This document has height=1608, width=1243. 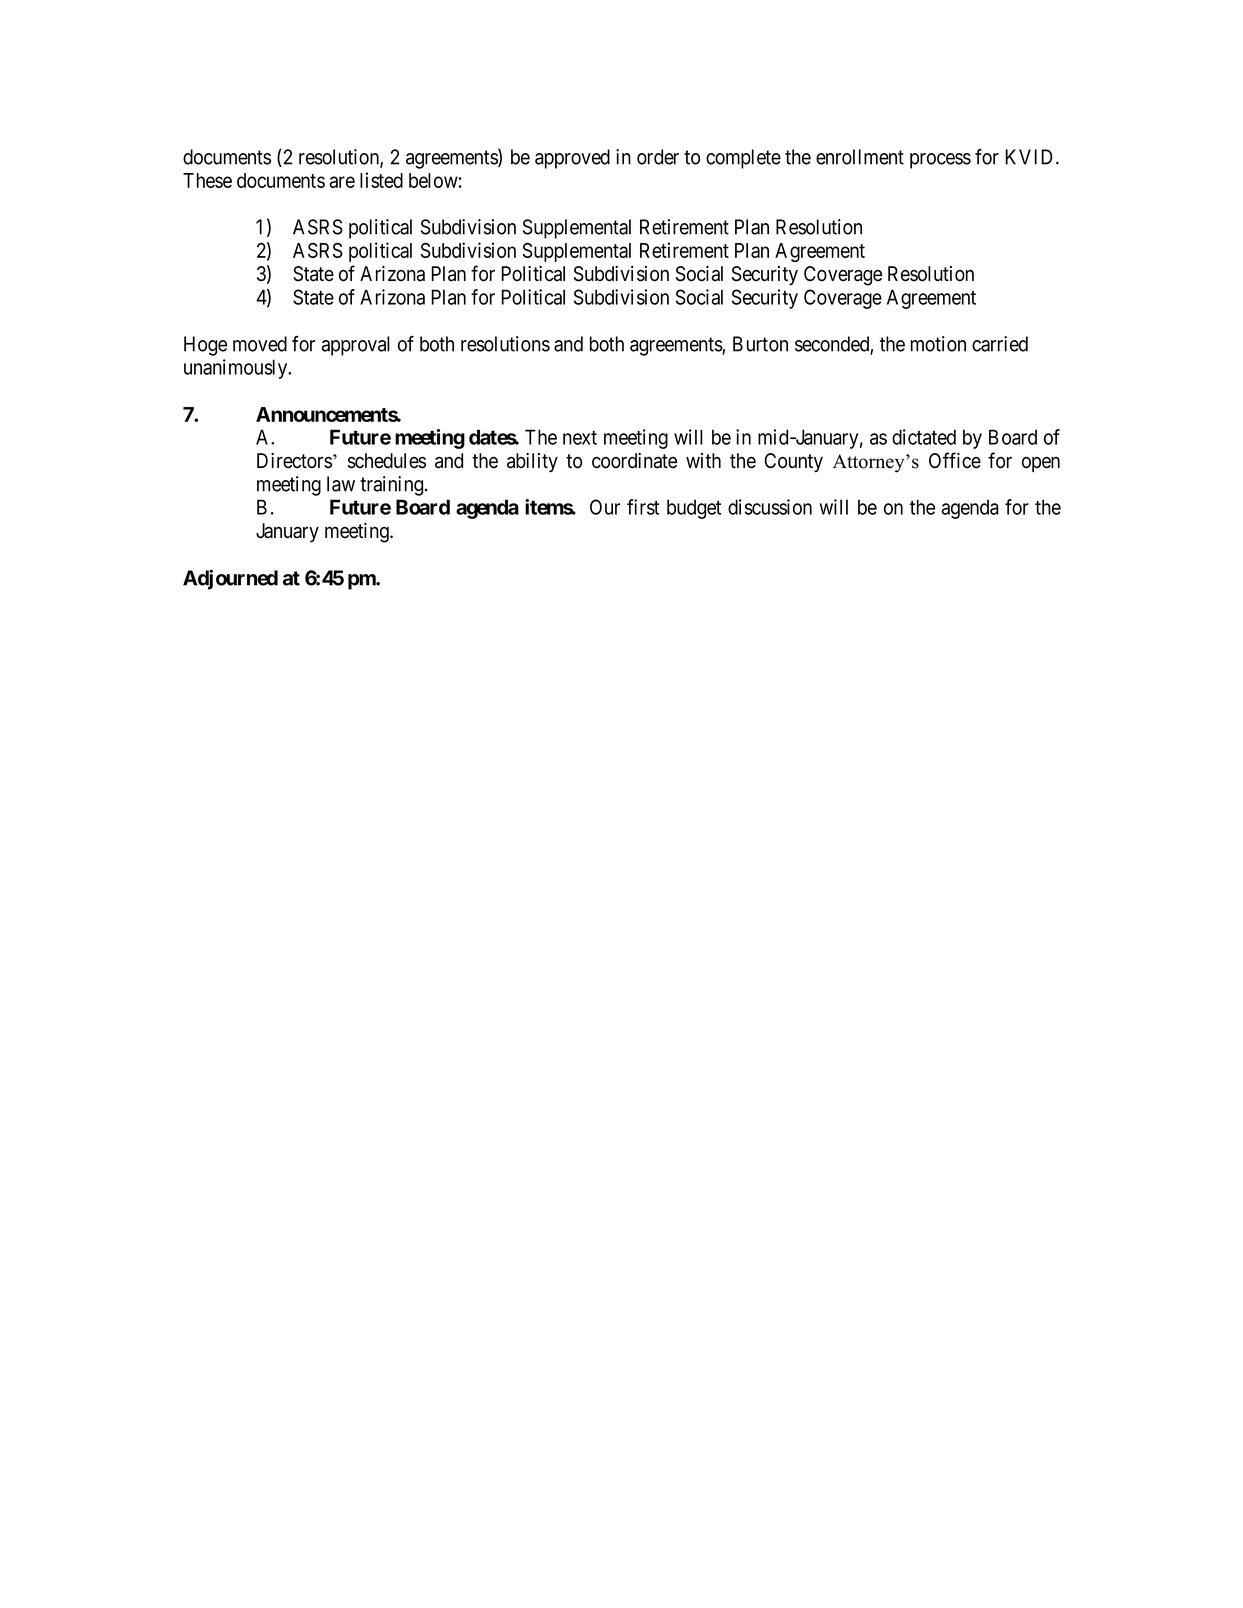 I want to click on first, so click(x=643, y=507).
